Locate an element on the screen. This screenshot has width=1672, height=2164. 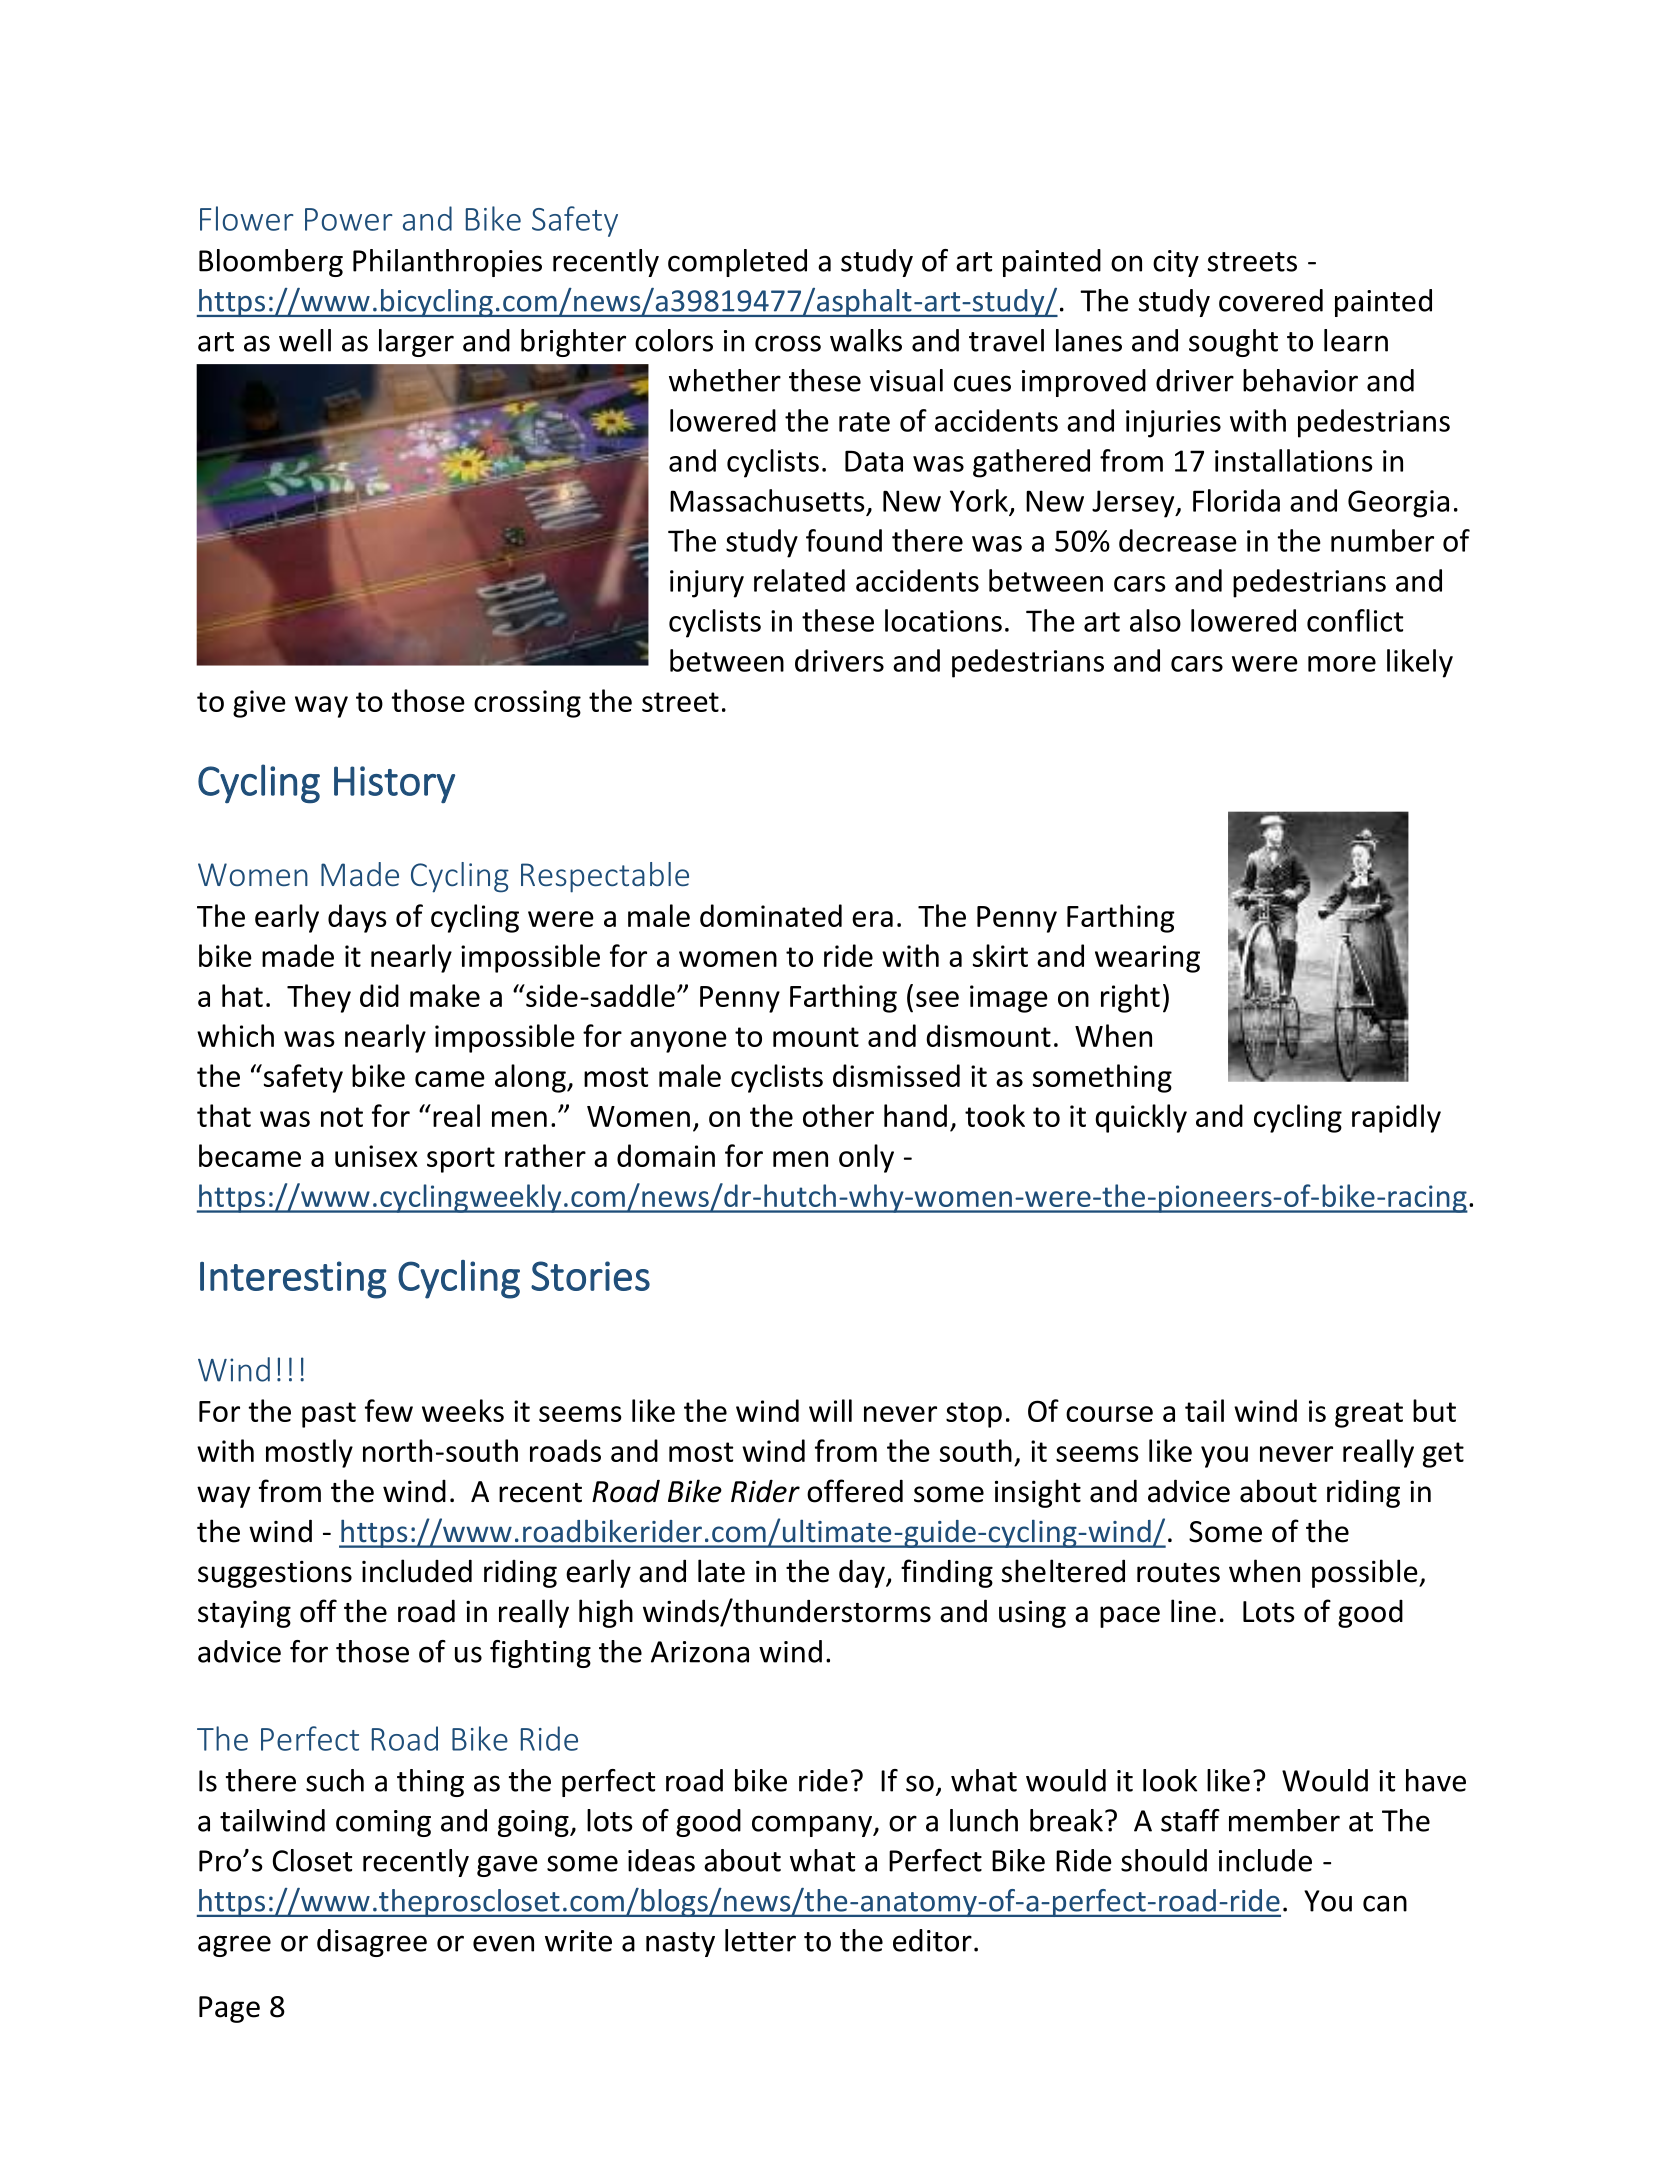
can is located at coordinates (1385, 1903).
